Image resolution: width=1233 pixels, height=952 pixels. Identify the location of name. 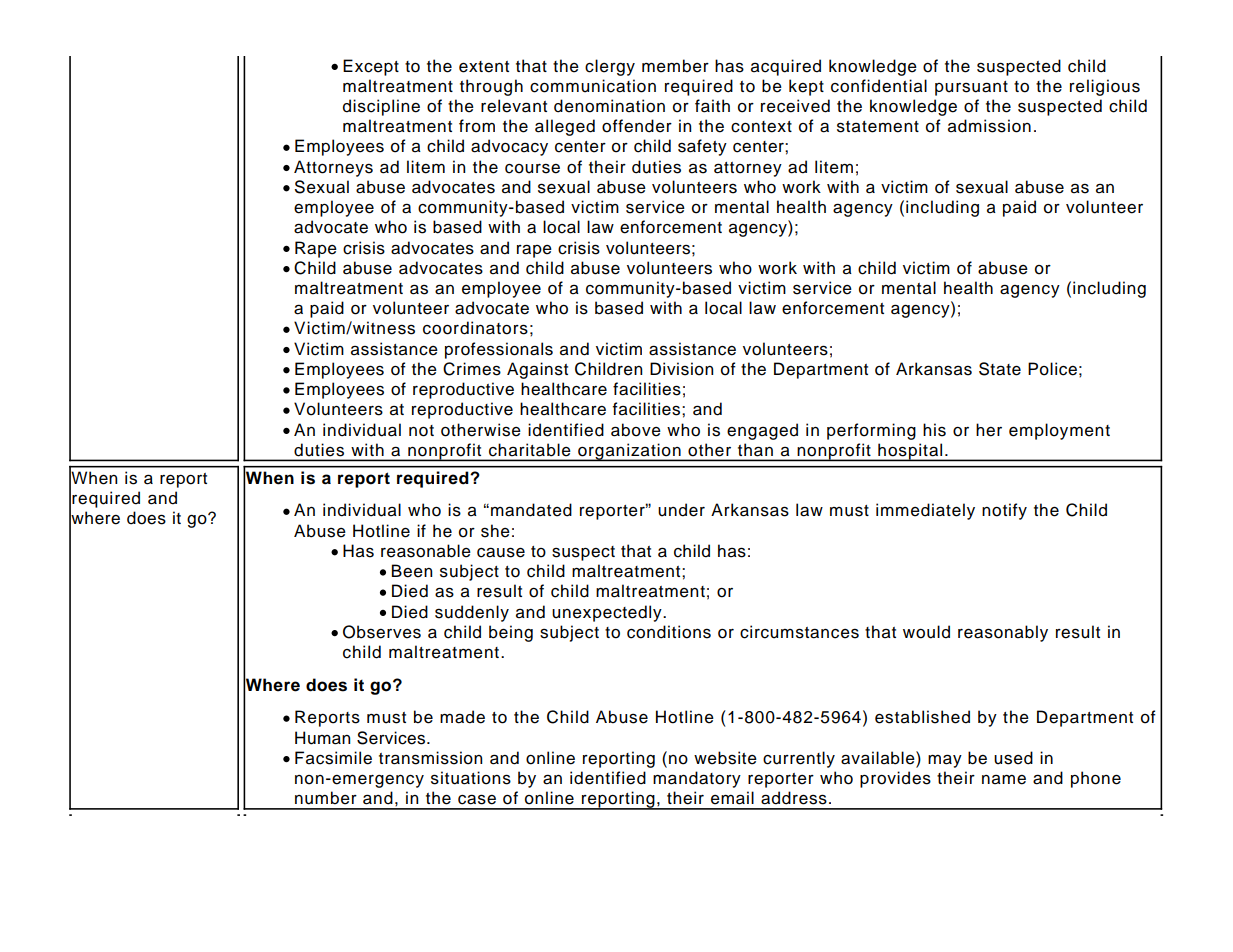
(1004, 780).
